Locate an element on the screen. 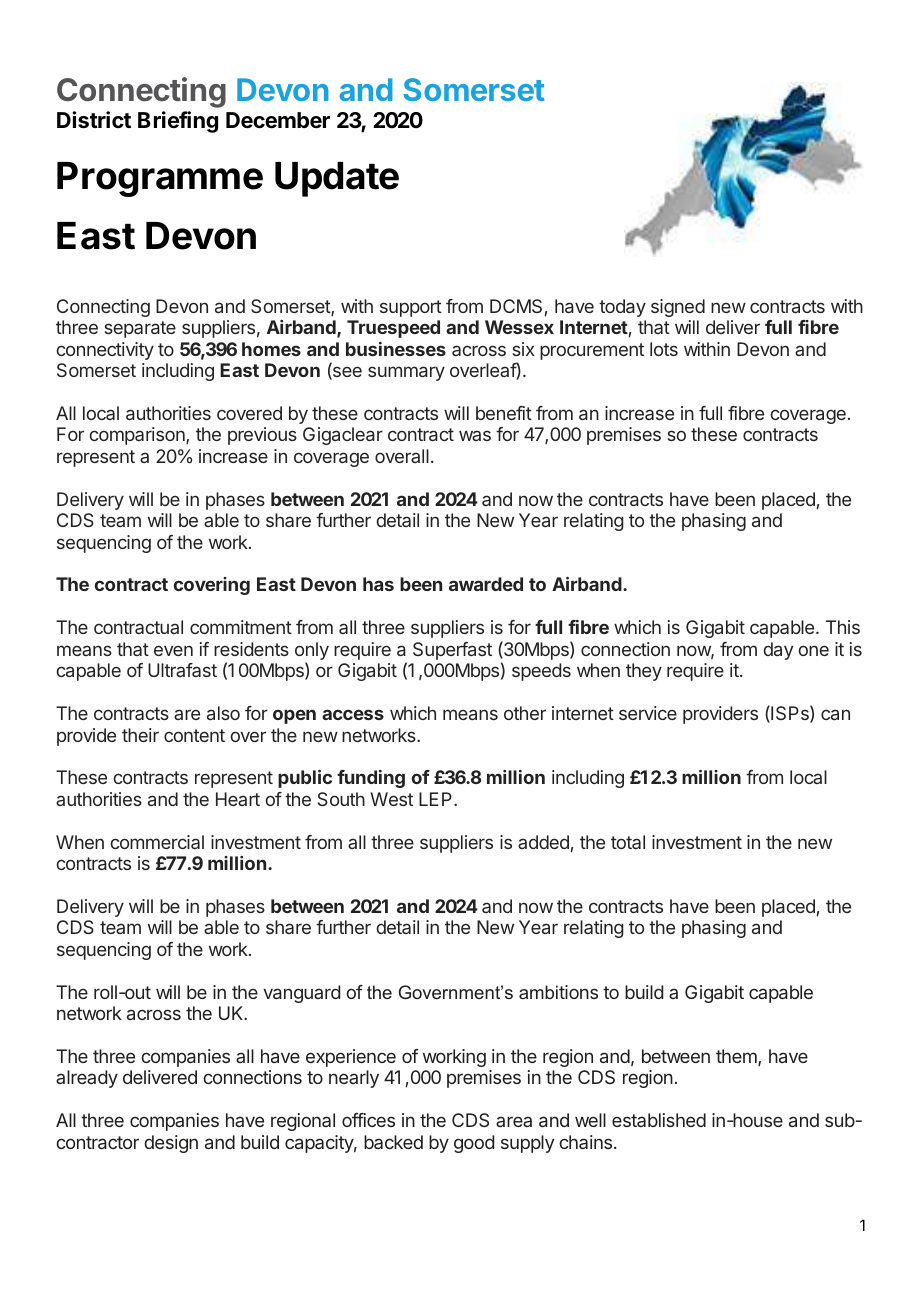 The image size is (924, 1308). Update is located at coordinates (337, 179).
